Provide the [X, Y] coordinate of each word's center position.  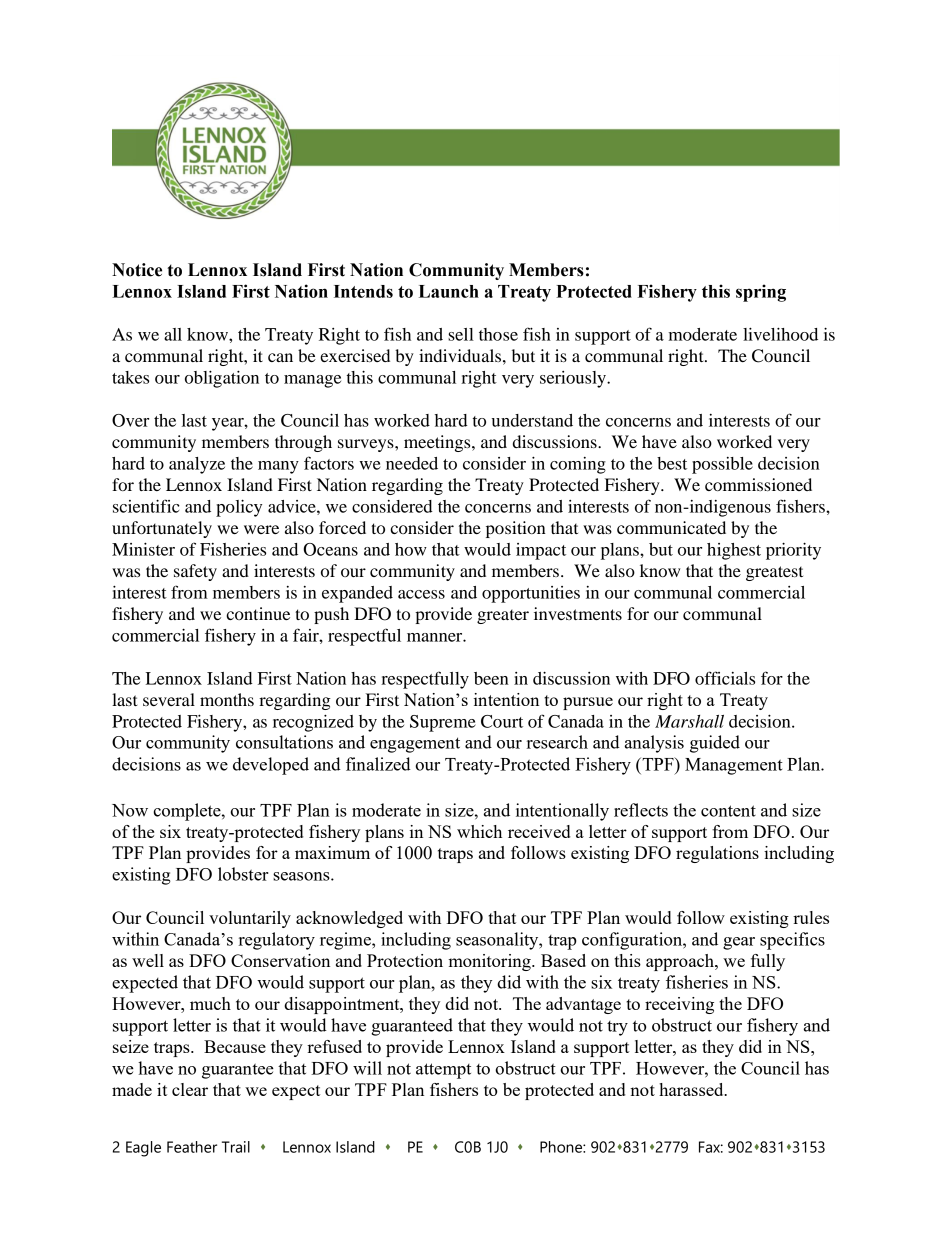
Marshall [689, 721]
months [227, 699]
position [516, 529]
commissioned [758, 484]
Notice [137, 270]
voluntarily [250, 919]
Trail [236, 1147]
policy [239, 508]
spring [761, 293]
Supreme [443, 723]
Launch [449, 291]
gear [739, 943]
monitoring [490, 962]
